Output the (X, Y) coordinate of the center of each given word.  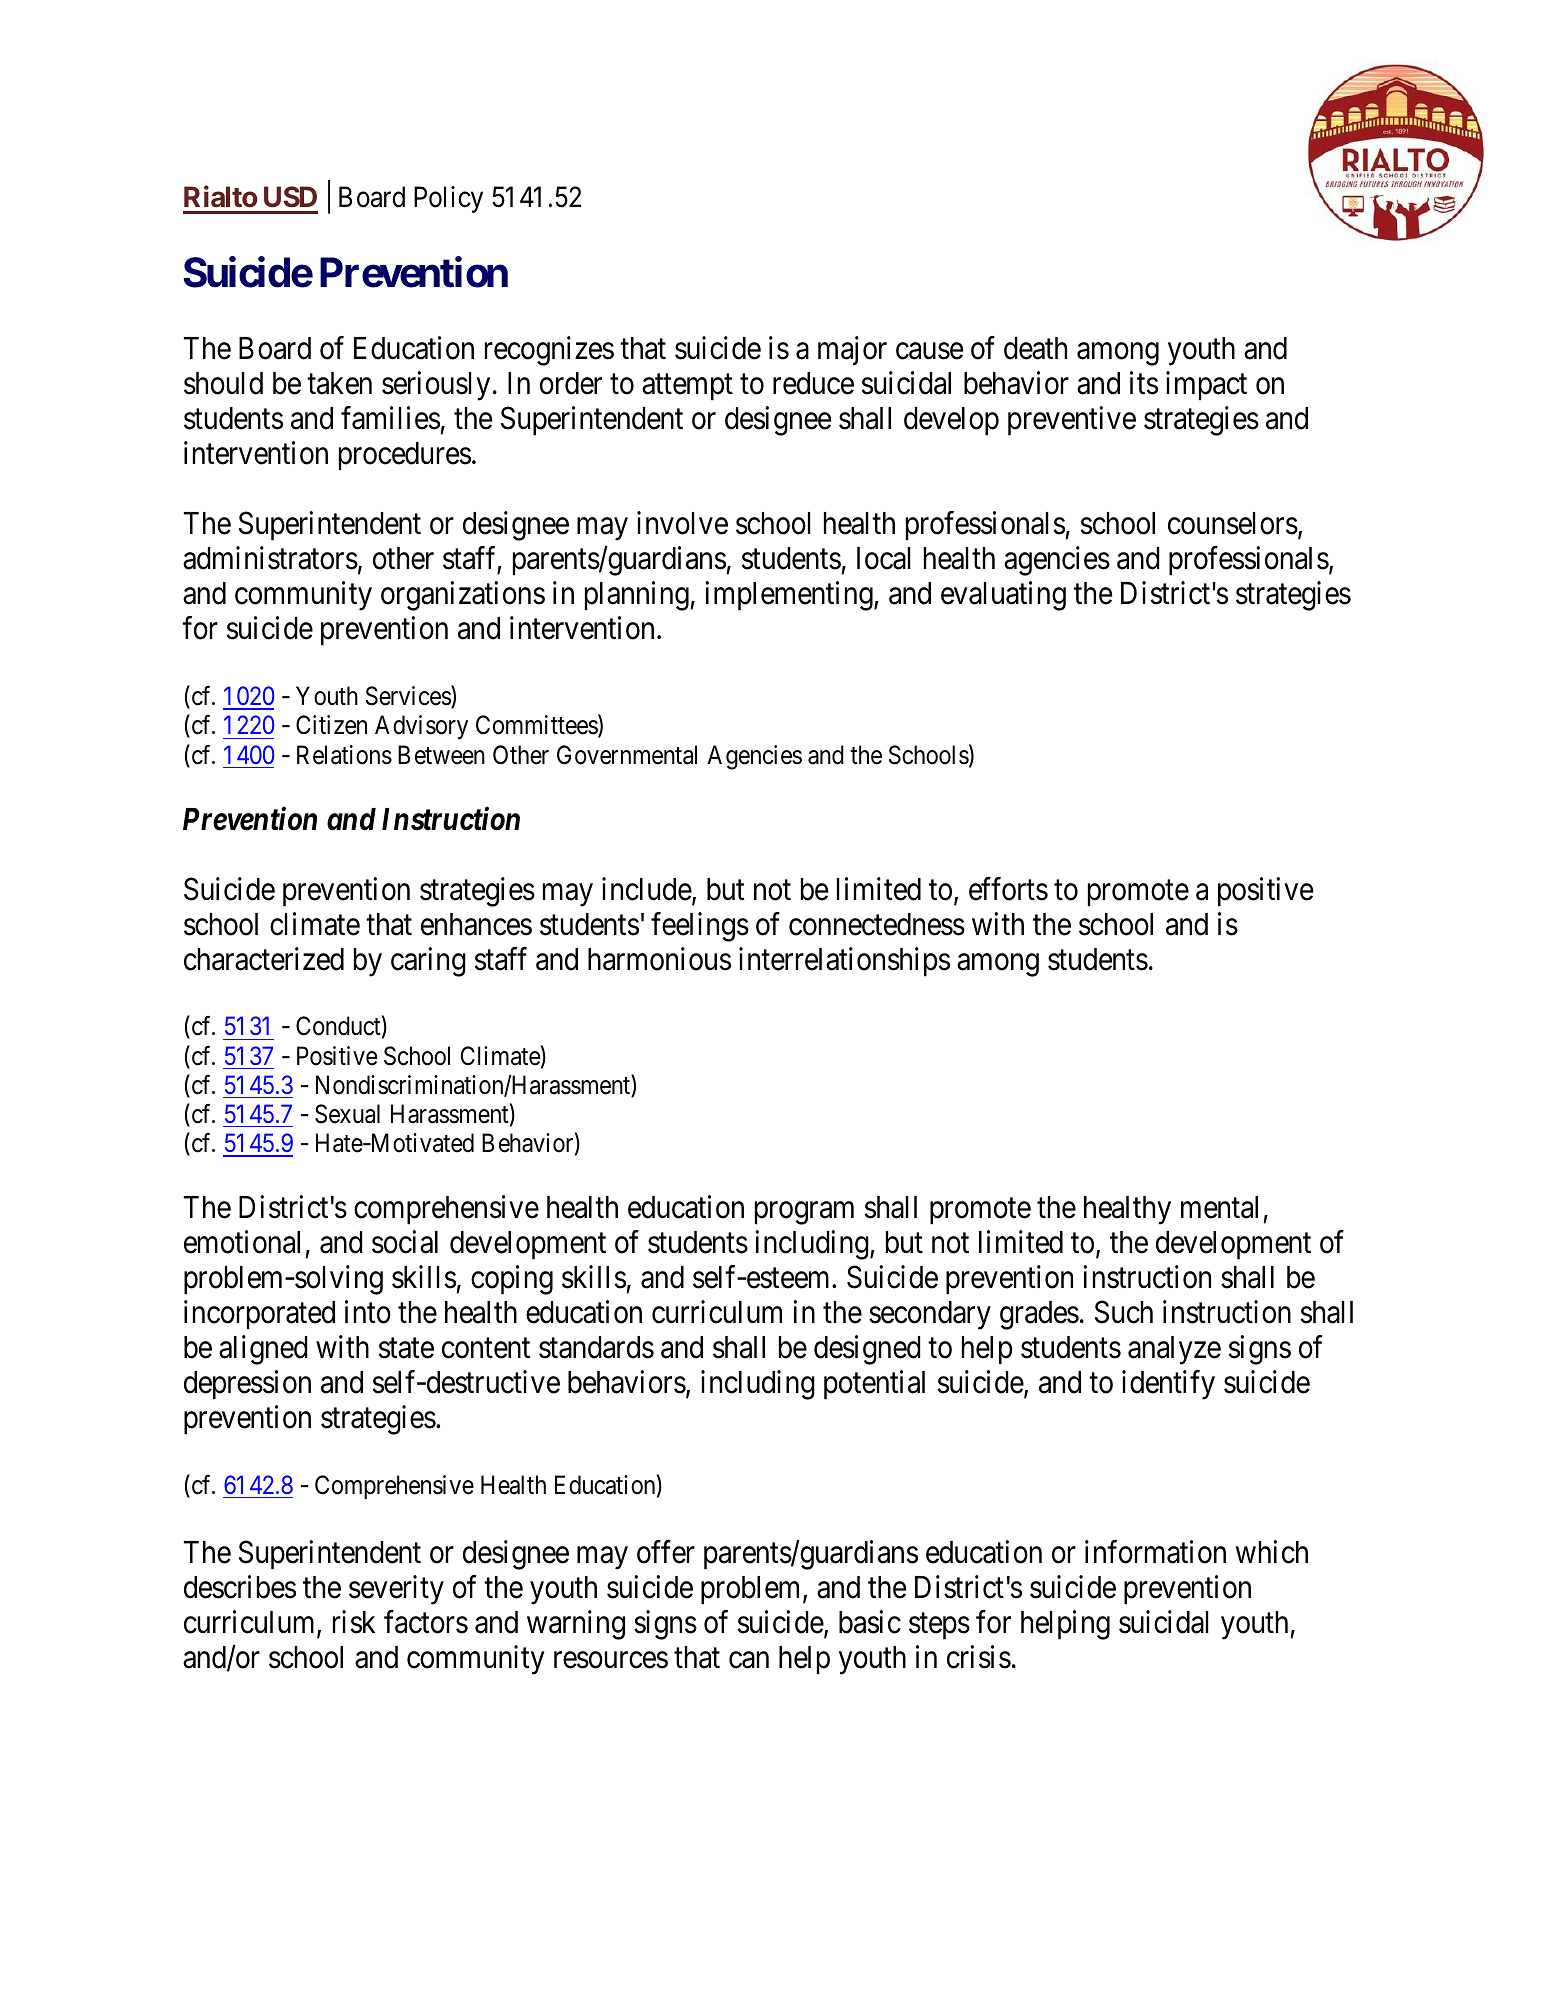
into (368, 1312)
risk (354, 1622)
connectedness (877, 924)
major (852, 350)
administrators (270, 558)
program (804, 1213)
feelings (700, 927)
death (1035, 348)
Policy (448, 199)
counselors (1233, 523)
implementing (790, 596)
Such (1124, 1312)
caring (428, 962)
